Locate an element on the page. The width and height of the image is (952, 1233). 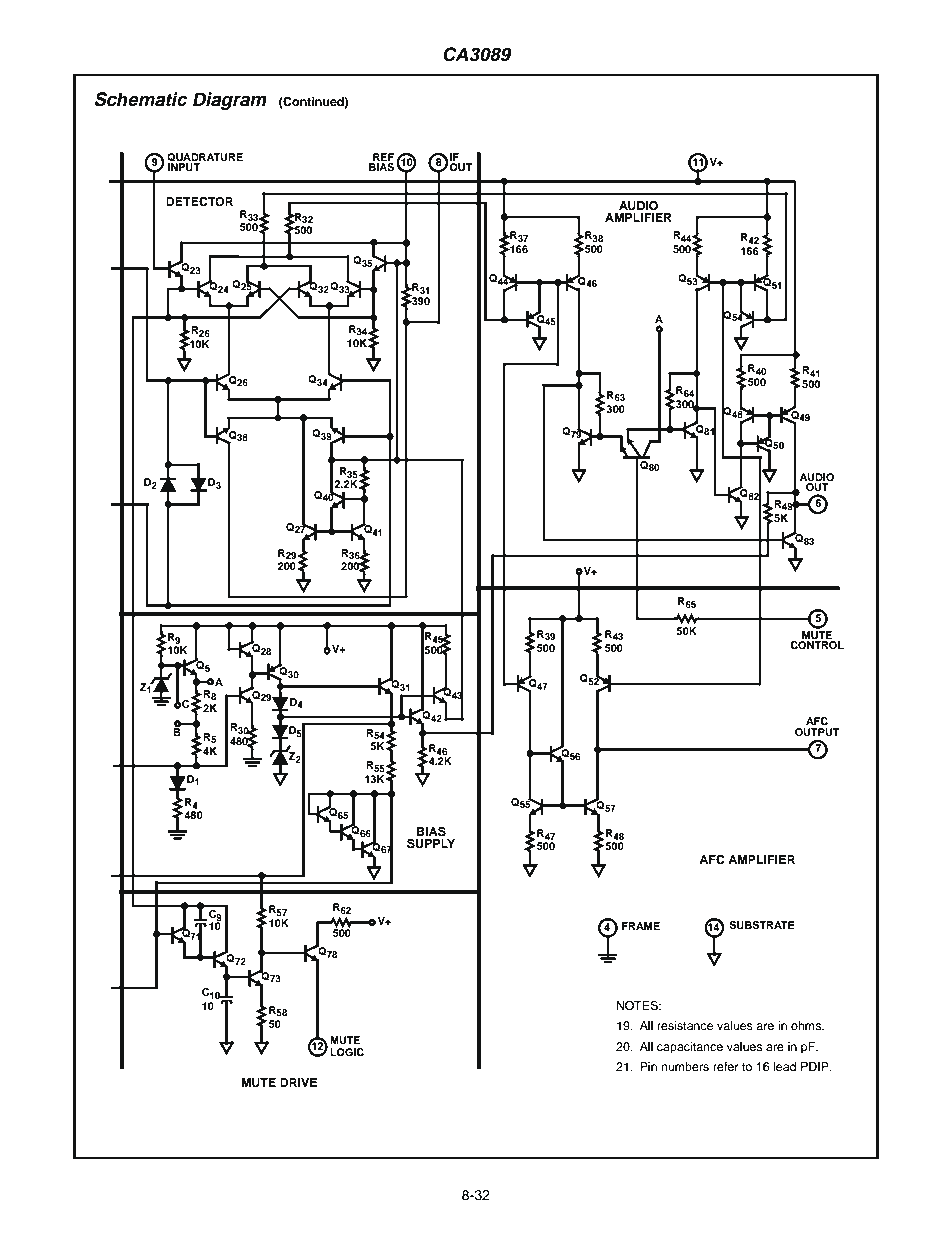
LOGIC is located at coordinates (347, 1052).
